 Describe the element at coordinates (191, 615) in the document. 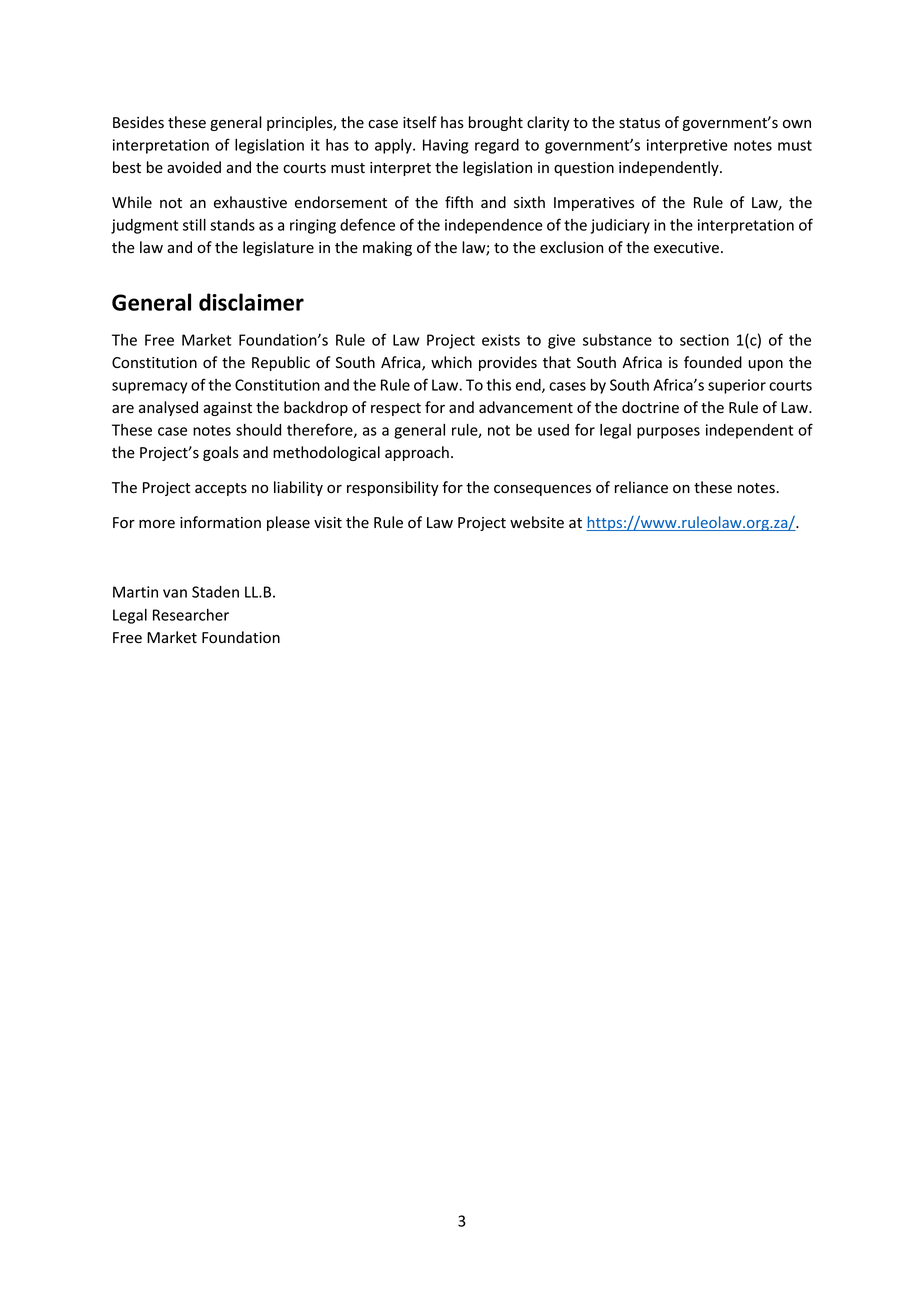

I see `Researcher` at that location.
